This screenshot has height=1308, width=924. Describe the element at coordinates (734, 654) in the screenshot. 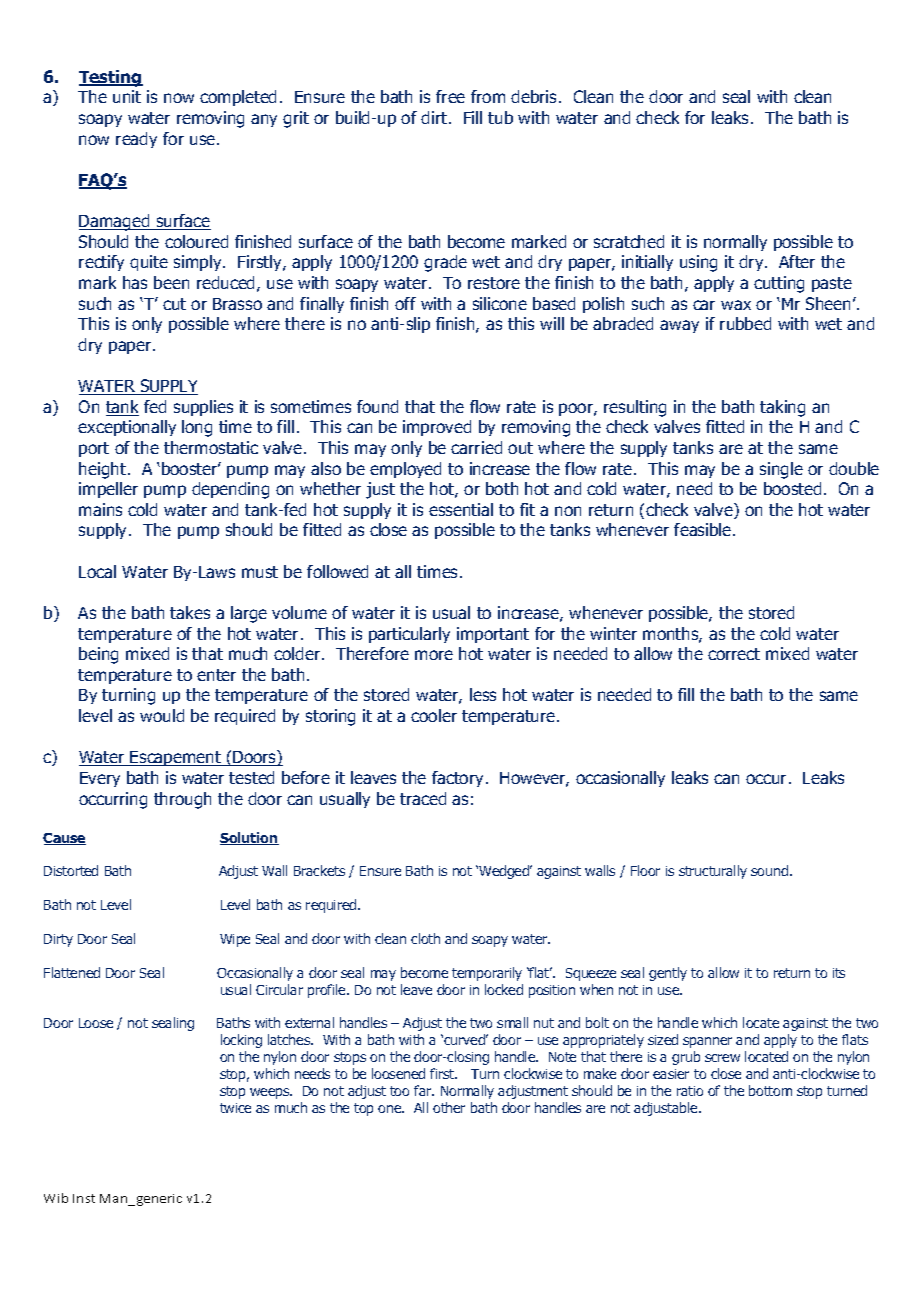

I see `correct` at that location.
